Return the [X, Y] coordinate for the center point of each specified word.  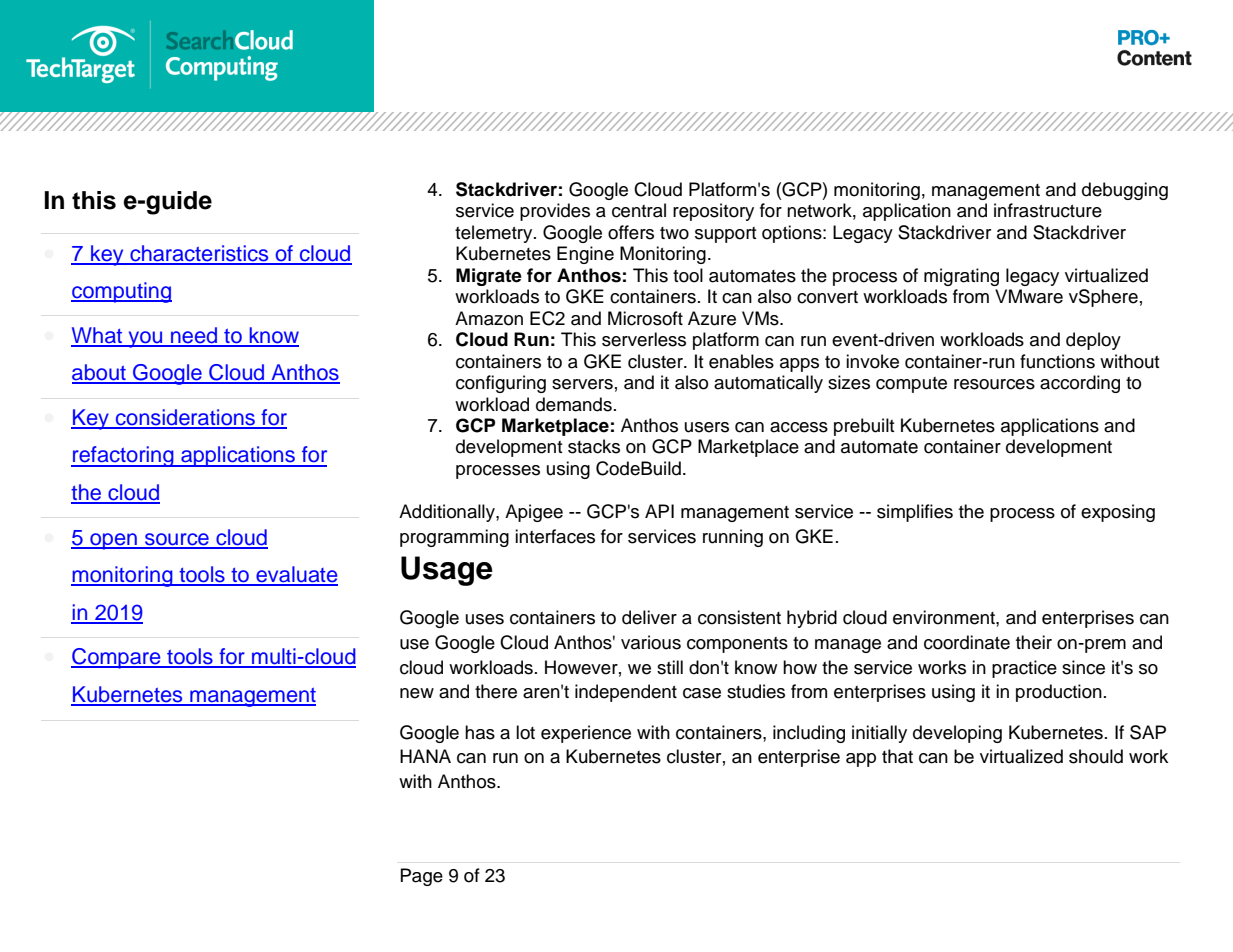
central [639, 210]
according [1080, 384]
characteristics [199, 254]
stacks [594, 446]
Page [422, 877]
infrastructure [1048, 210]
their [1034, 642]
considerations [185, 418]
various [651, 642]
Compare [117, 658]
